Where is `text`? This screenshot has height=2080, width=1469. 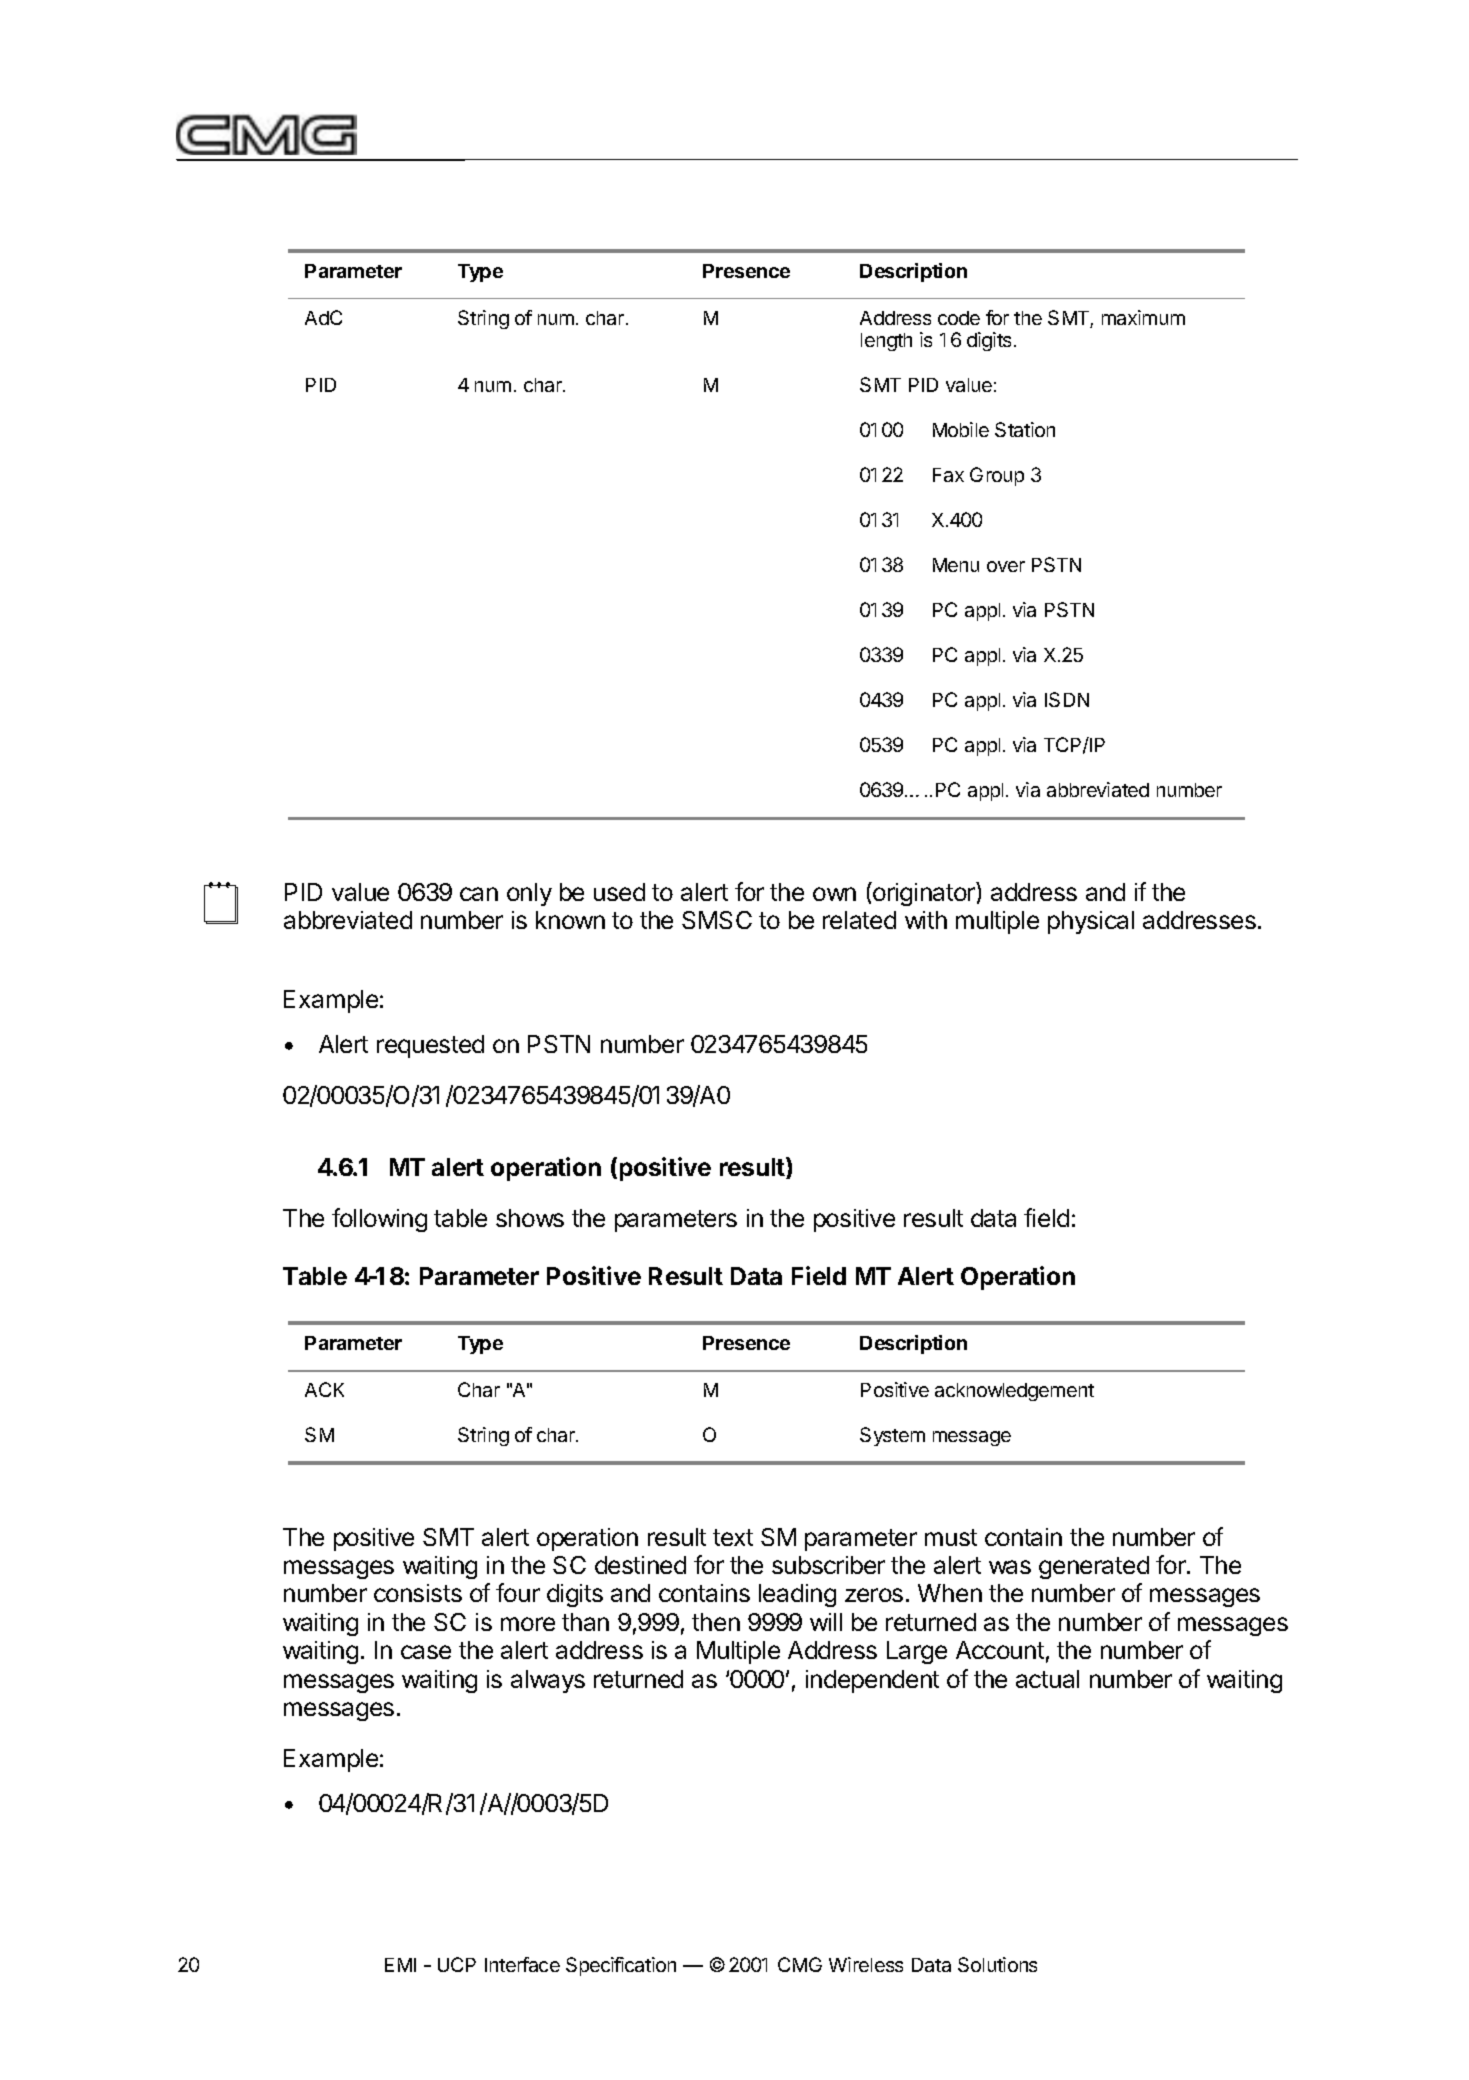
text is located at coordinates (733, 1537).
